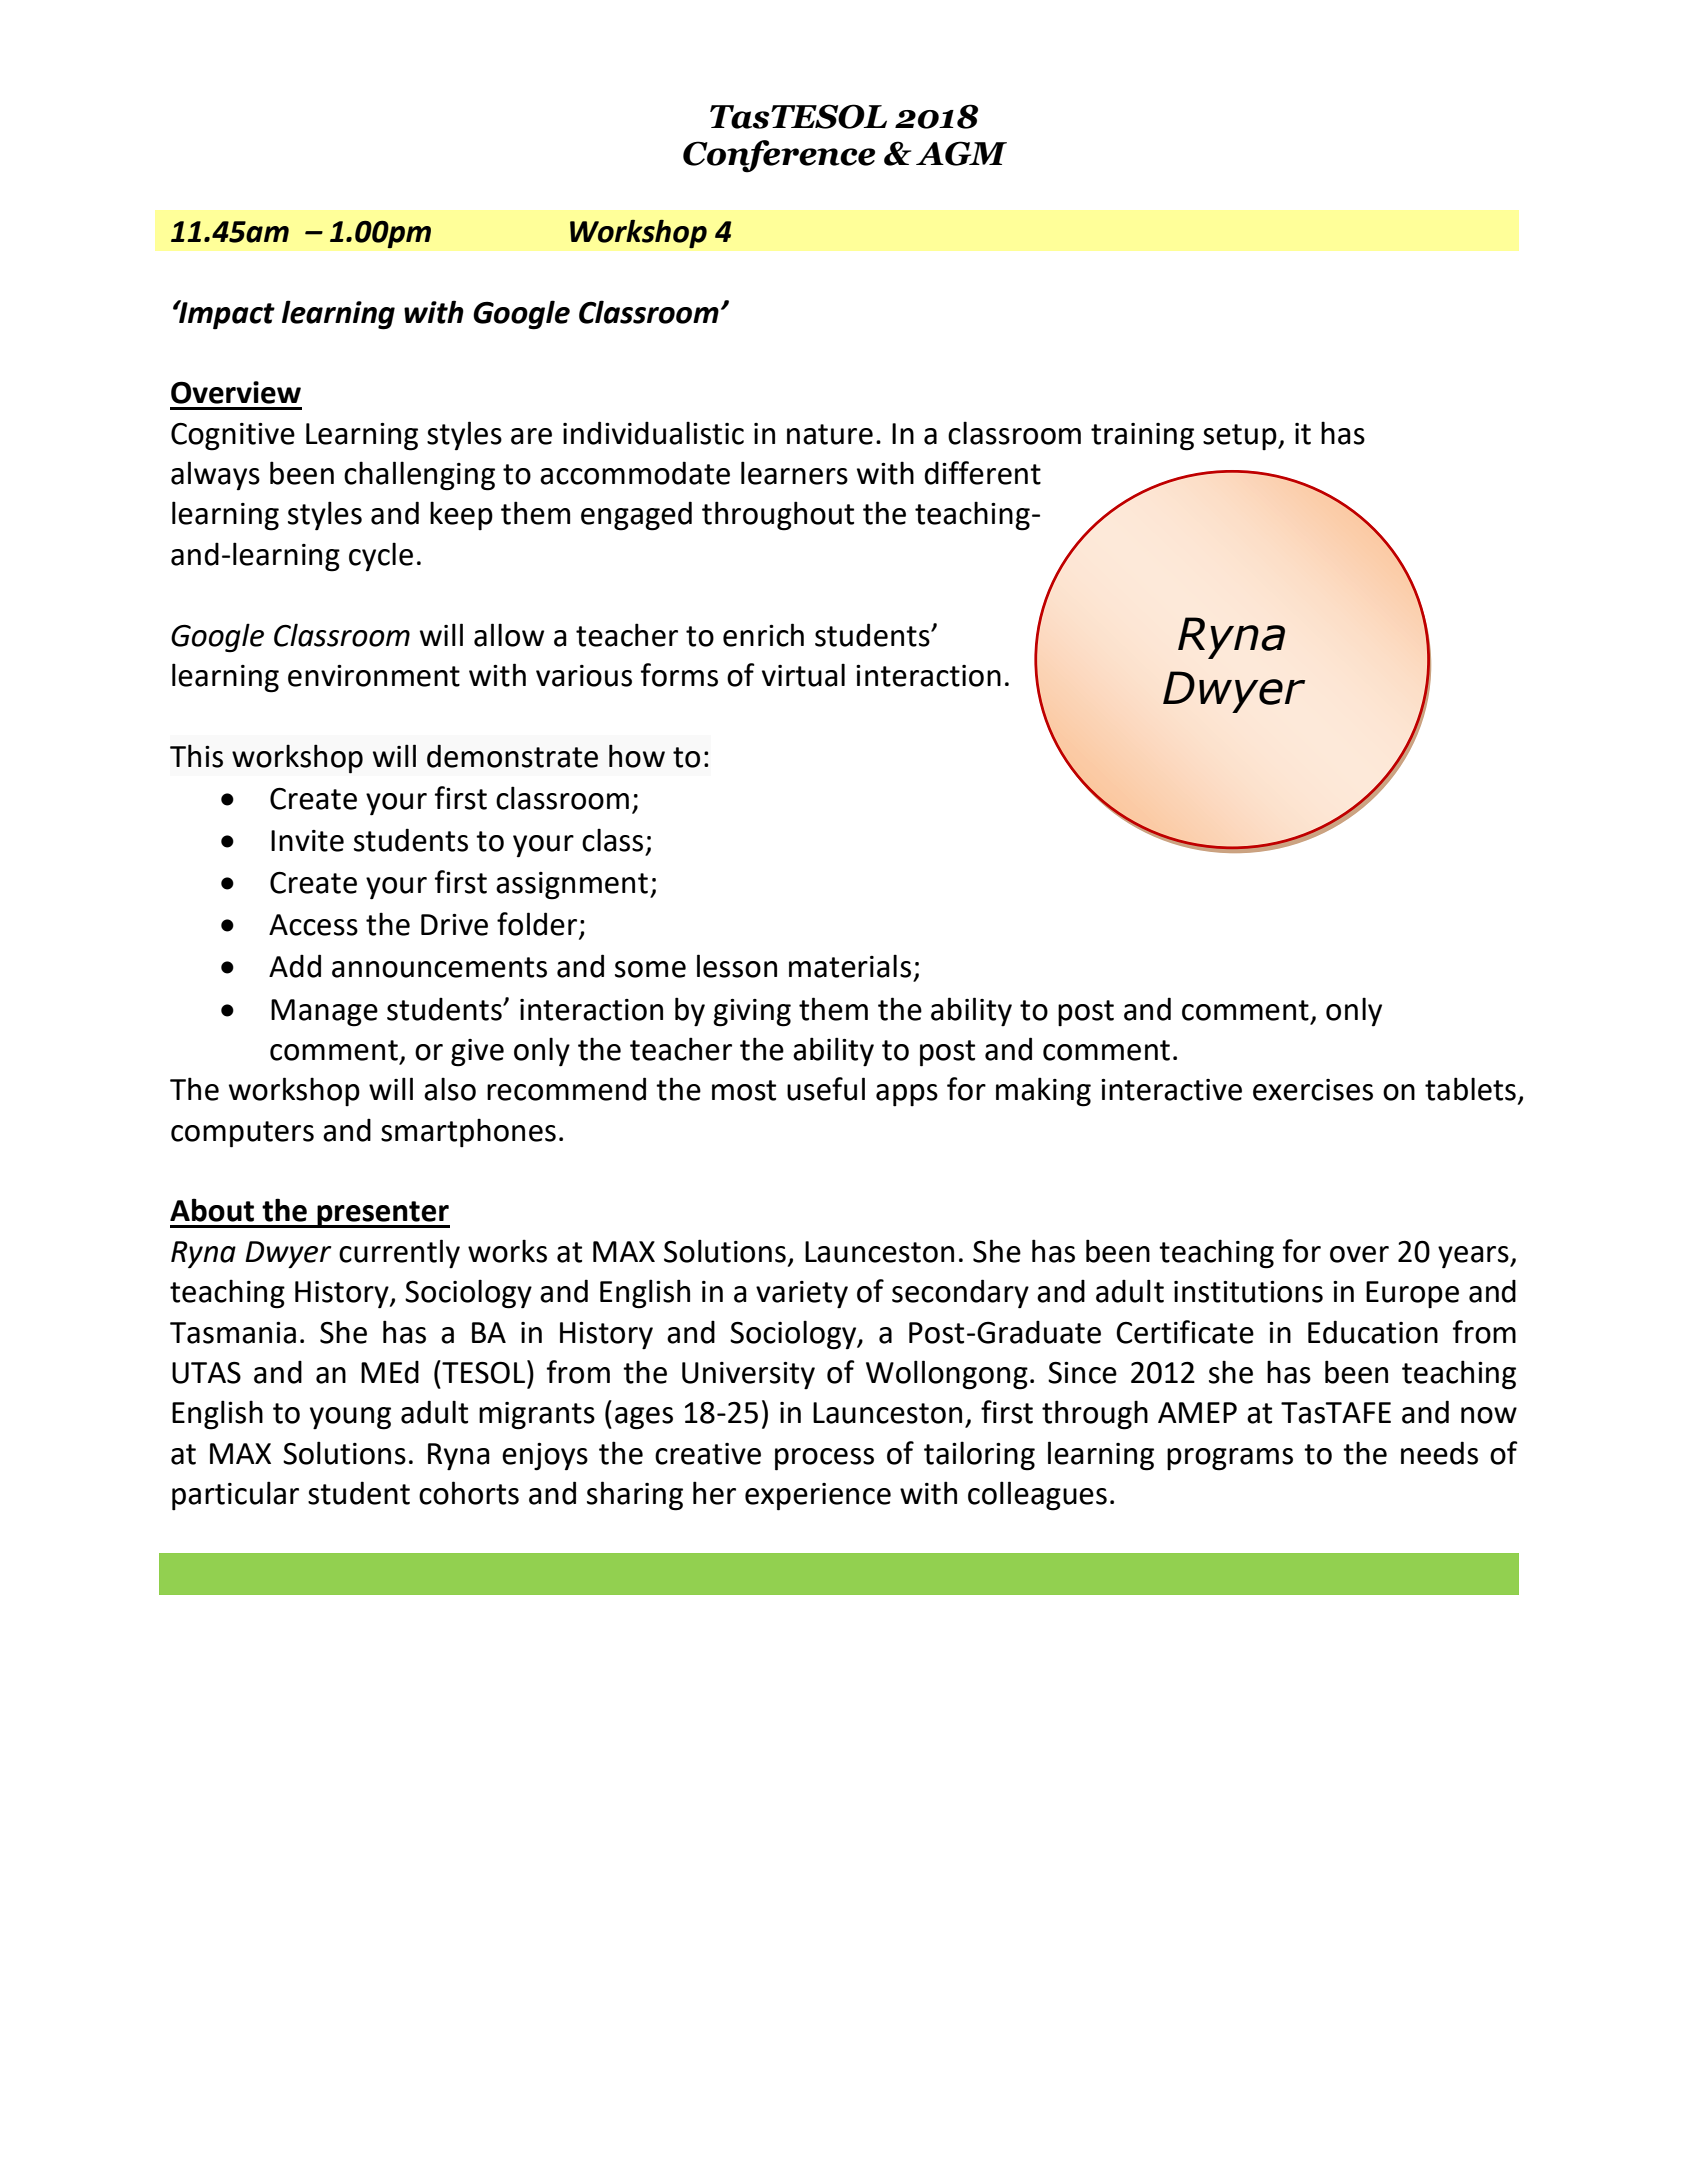 This screenshot has width=1687, height=2183. I want to click on training, so click(1142, 437).
